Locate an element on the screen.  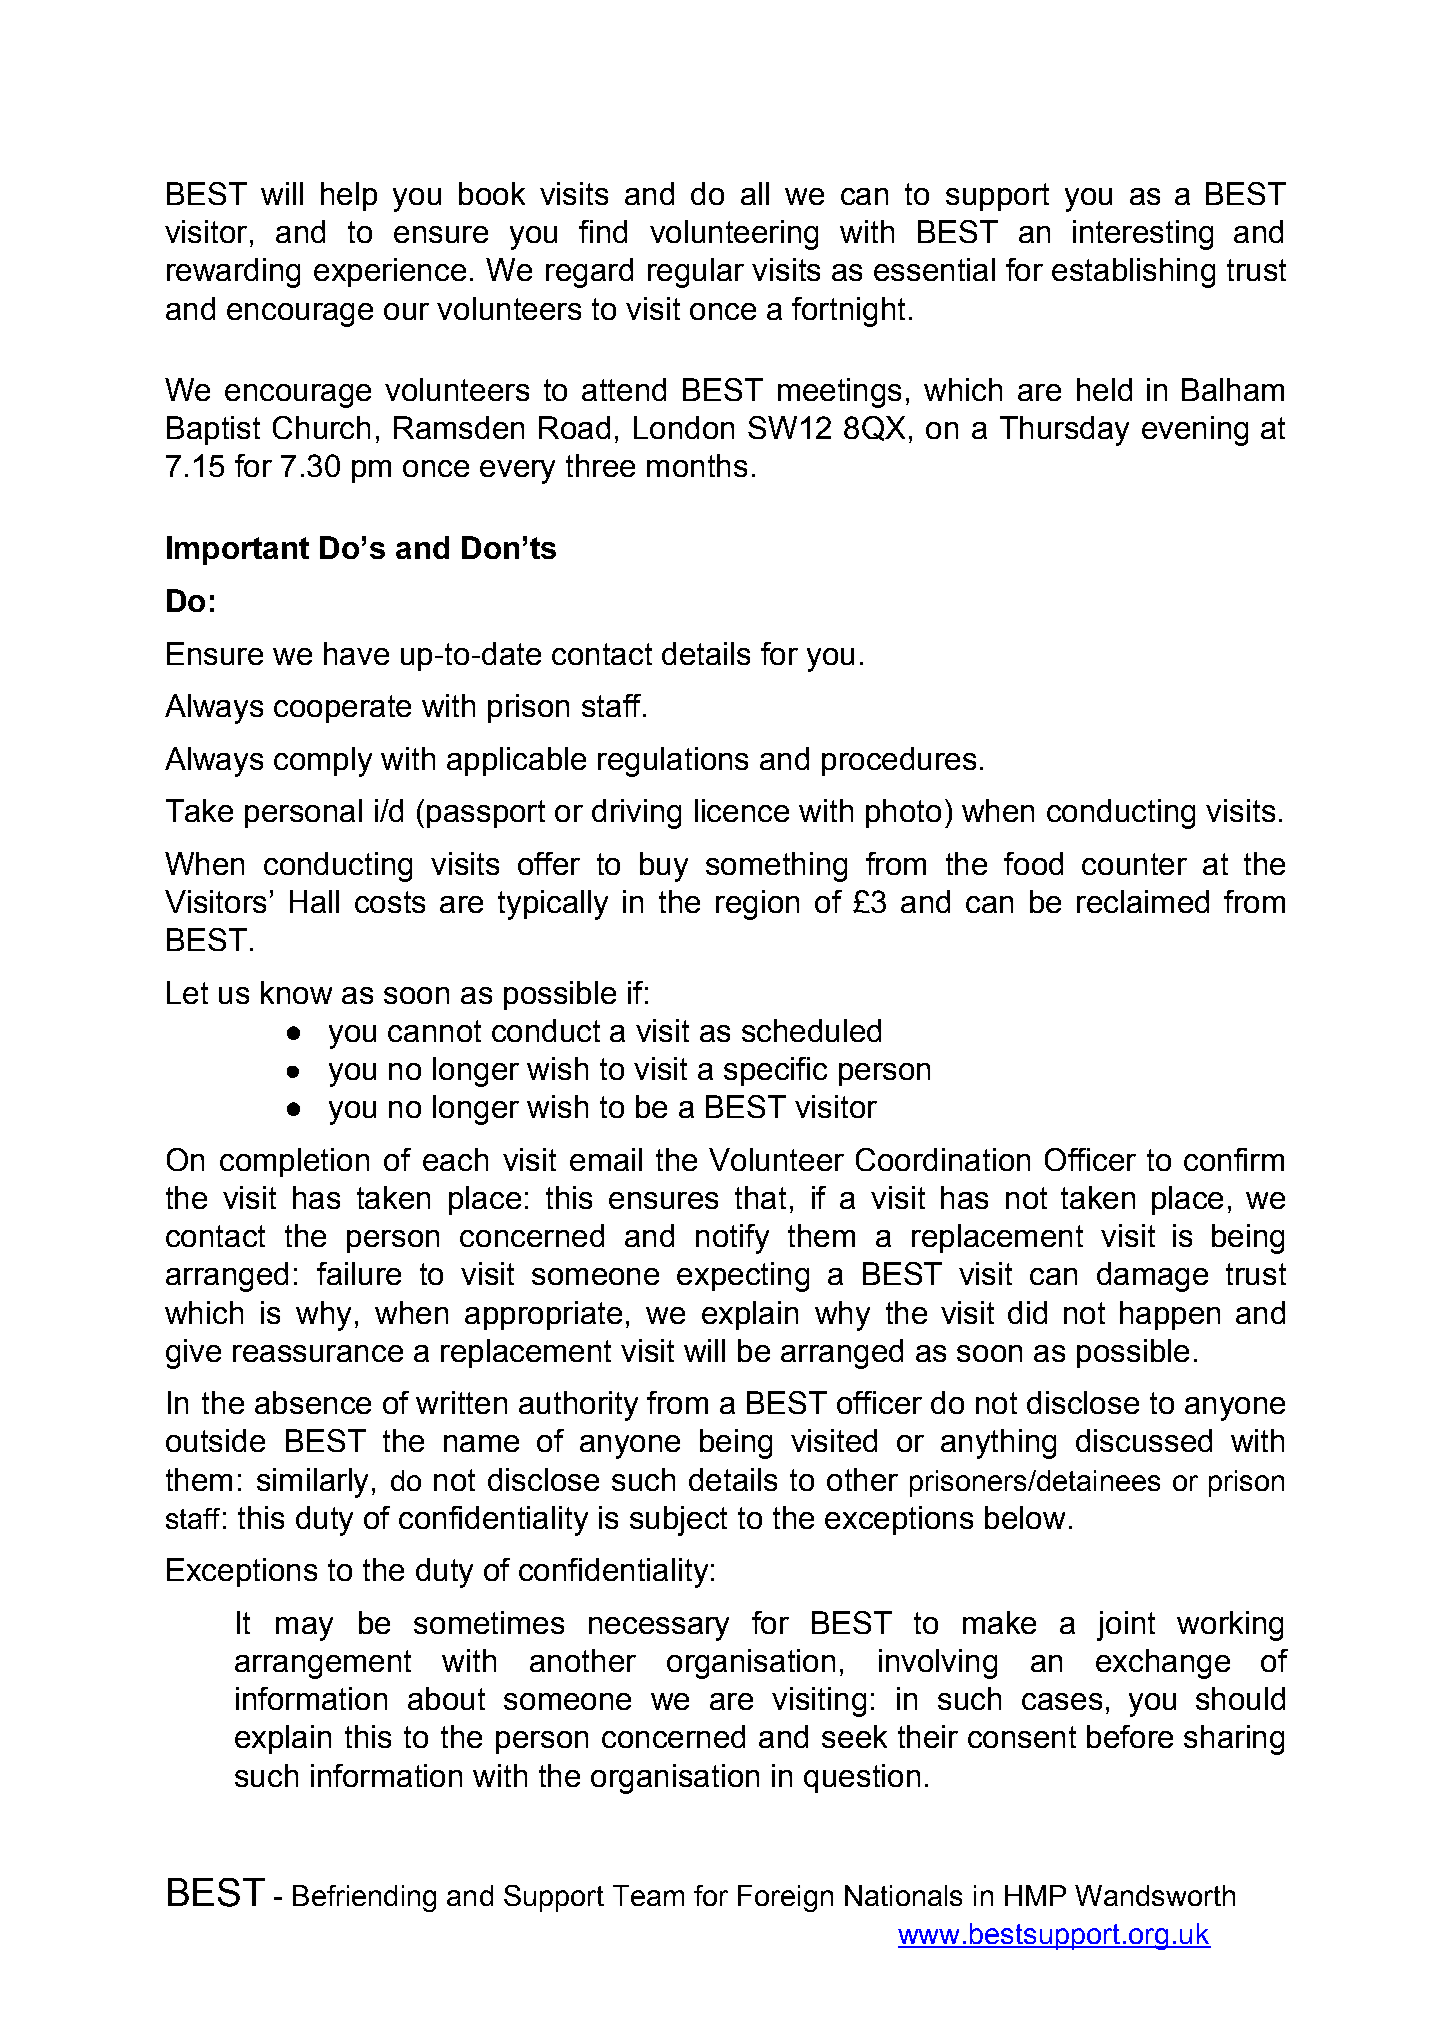
know is located at coordinates (296, 992).
